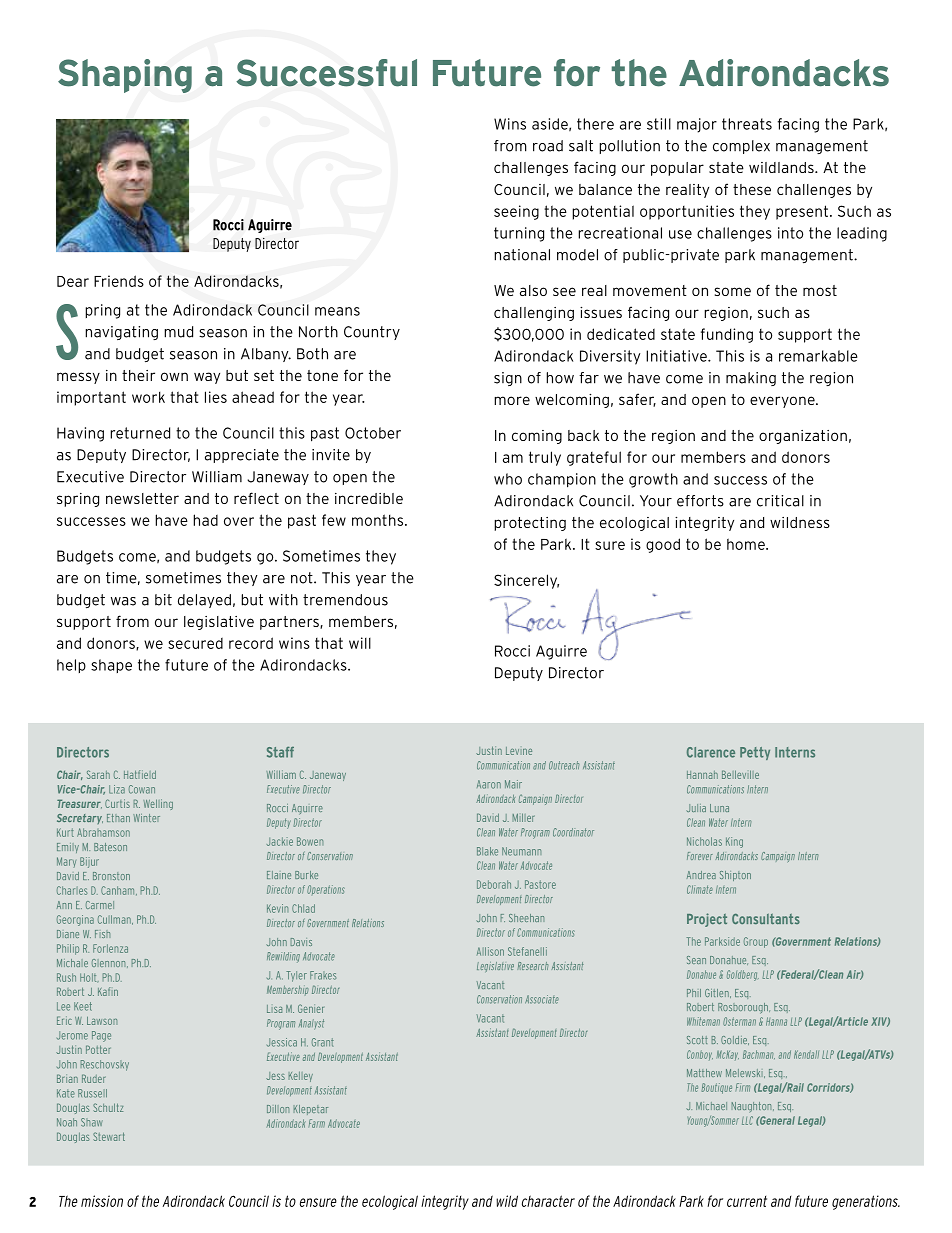 This page has width=952, height=1233. Describe the element at coordinates (108, 1107) in the page. I see `Schultz` at that location.
